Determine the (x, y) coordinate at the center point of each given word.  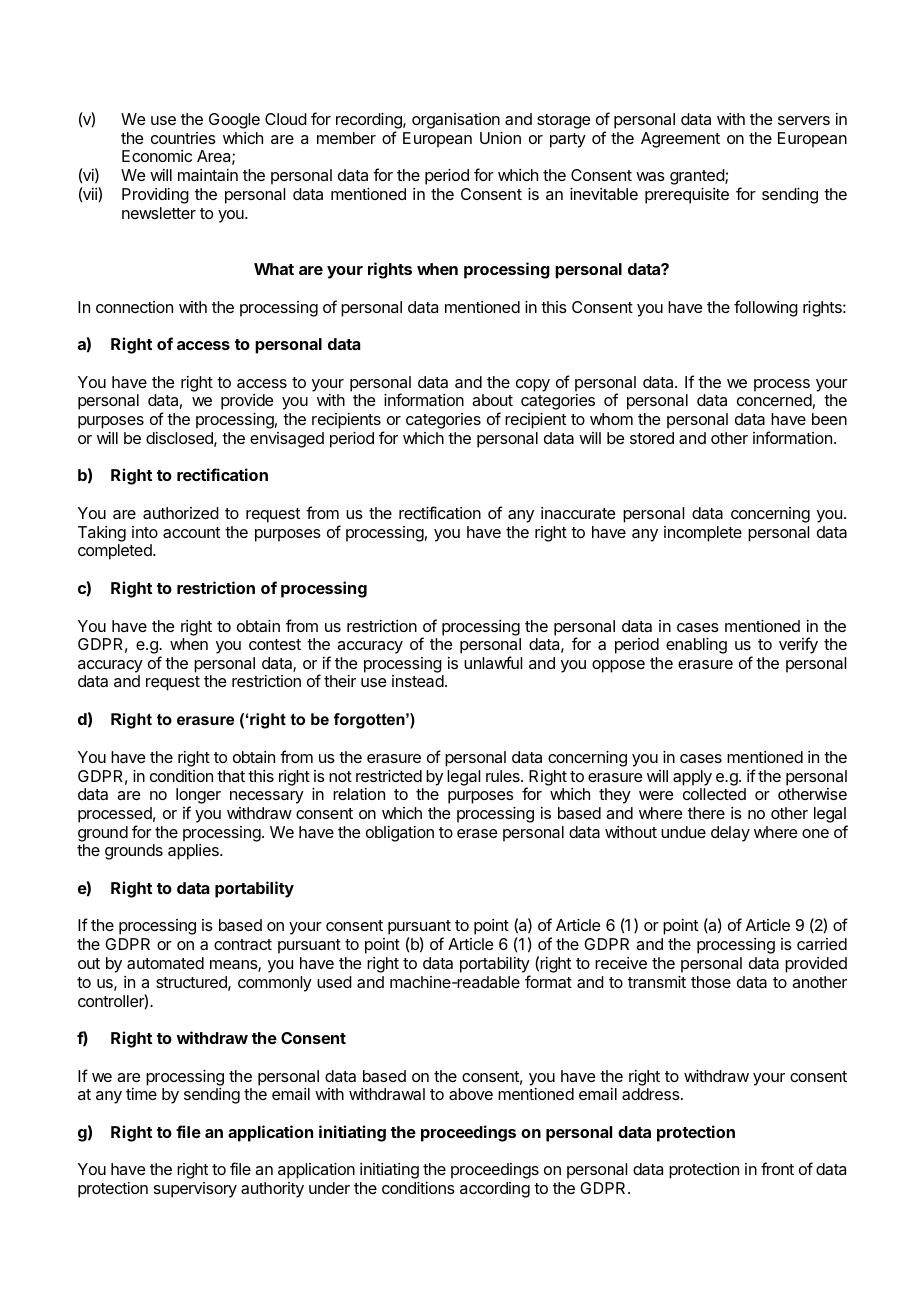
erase (477, 833)
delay (730, 834)
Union (500, 138)
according (495, 1190)
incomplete (703, 534)
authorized (181, 513)
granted (698, 177)
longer (198, 797)
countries (183, 138)
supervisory (195, 1190)
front (777, 1168)
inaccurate (578, 513)
